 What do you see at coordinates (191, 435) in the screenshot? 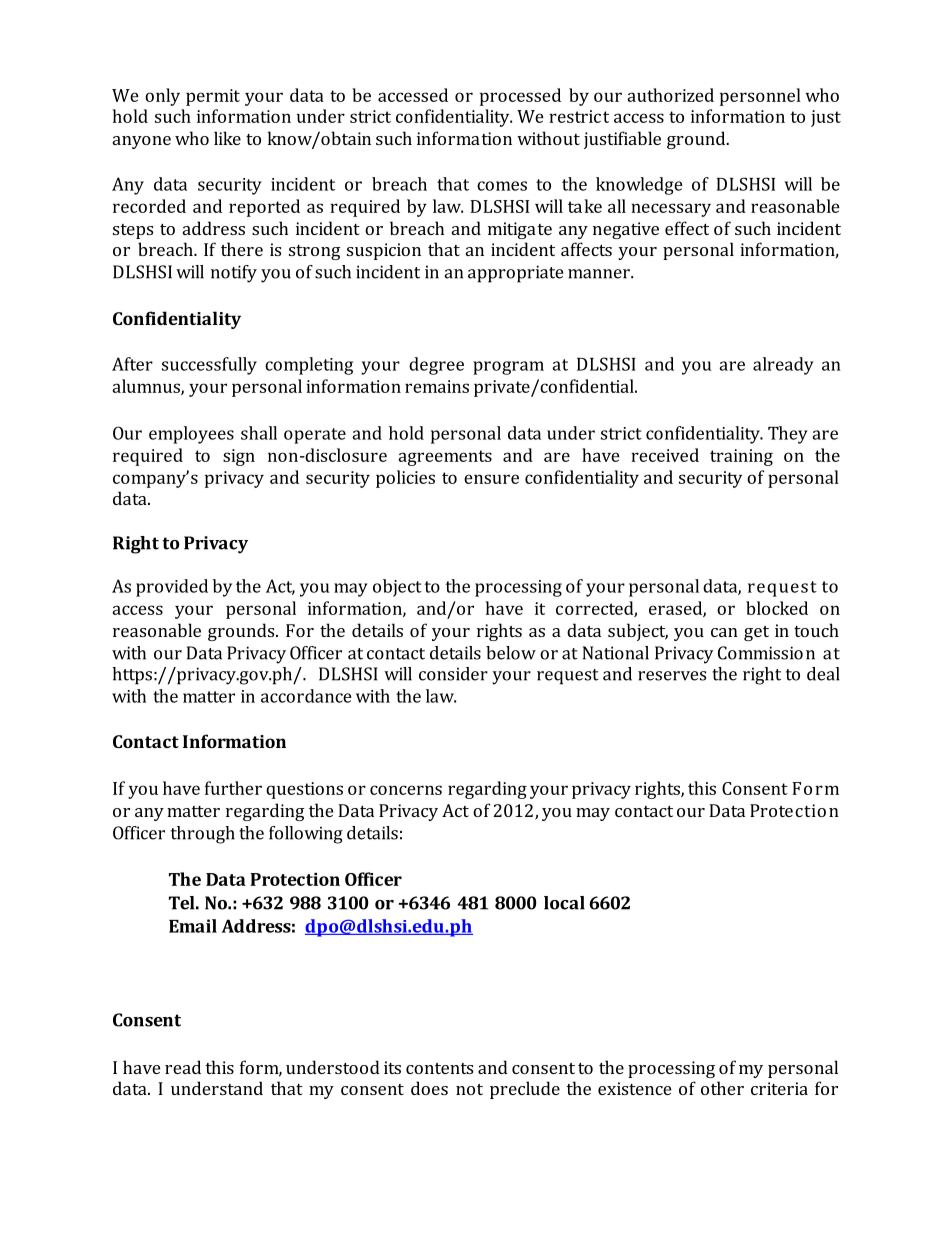
I see `employees` at bounding box center [191, 435].
